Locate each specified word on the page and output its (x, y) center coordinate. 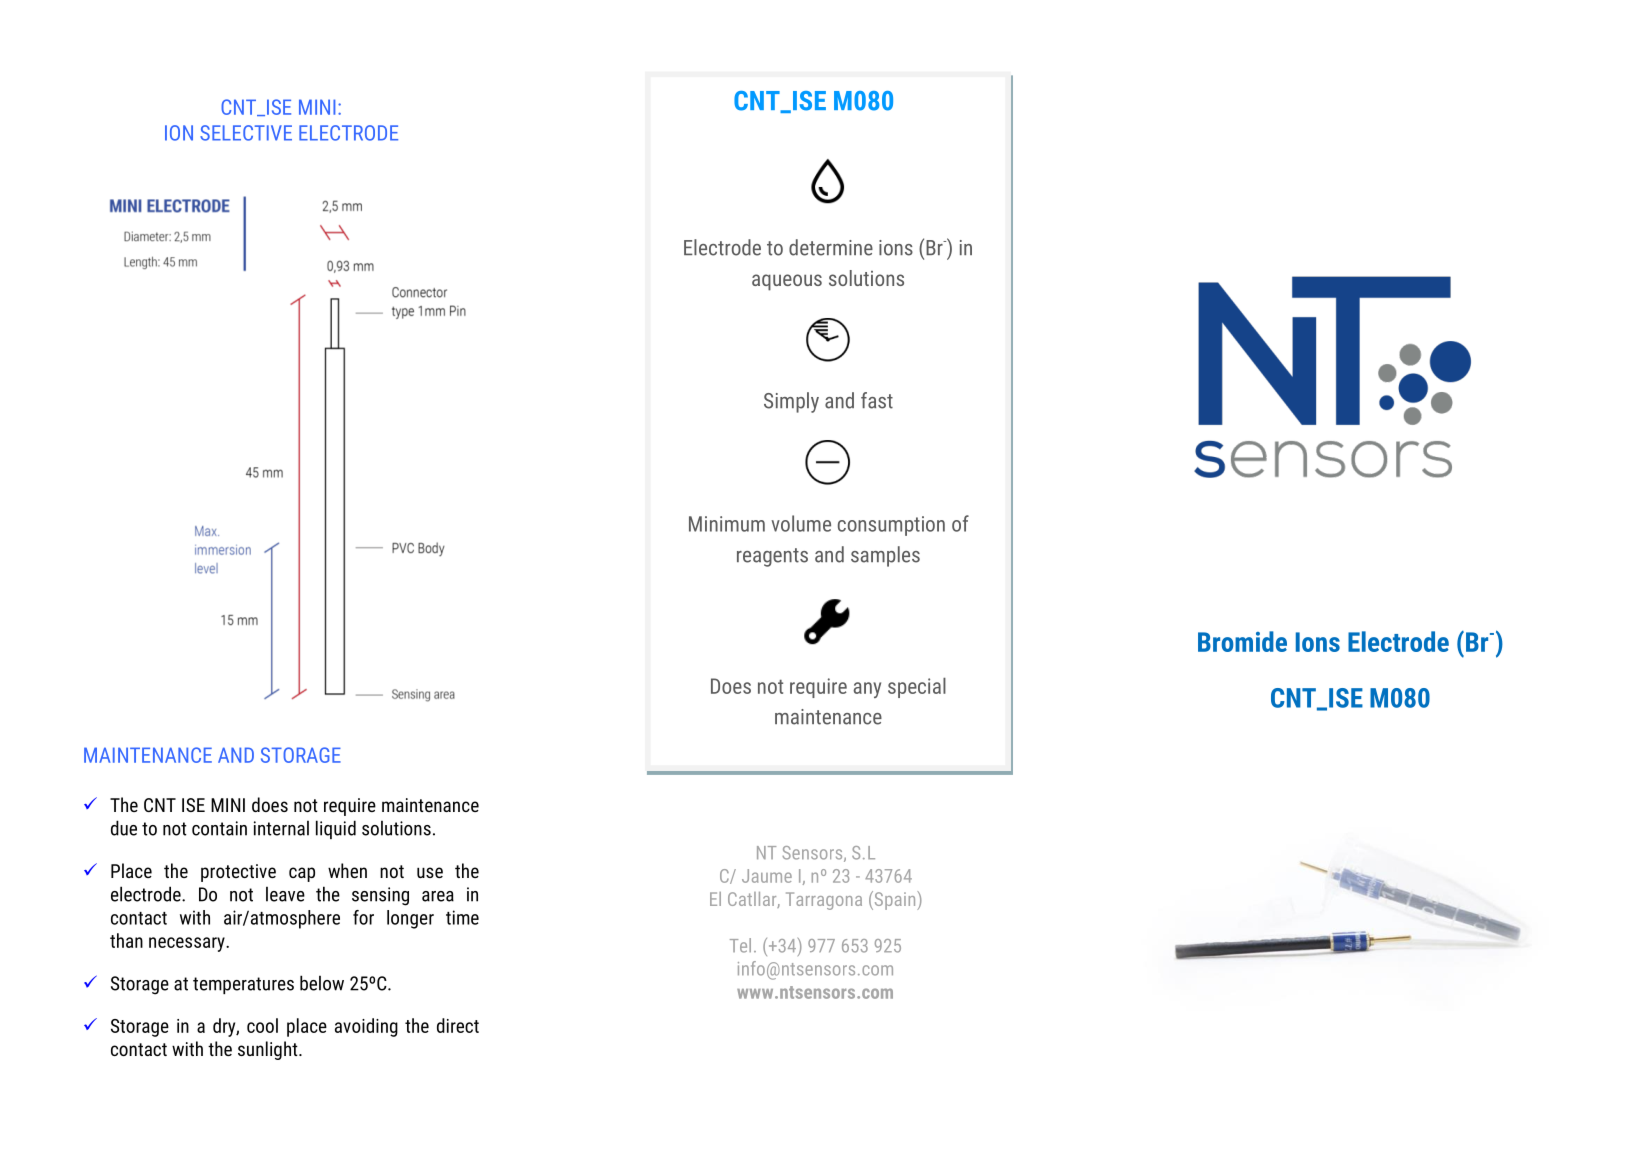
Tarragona (824, 901)
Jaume (767, 876)
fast (877, 400)
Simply (791, 402)
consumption (891, 526)
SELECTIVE (246, 133)
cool (262, 1025)
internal (281, 828)
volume (801, 523)
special (917, 688)
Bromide (1242, 641)
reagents (772, 557)
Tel (740, 945)
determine (831, 247)
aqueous (787, 282)
